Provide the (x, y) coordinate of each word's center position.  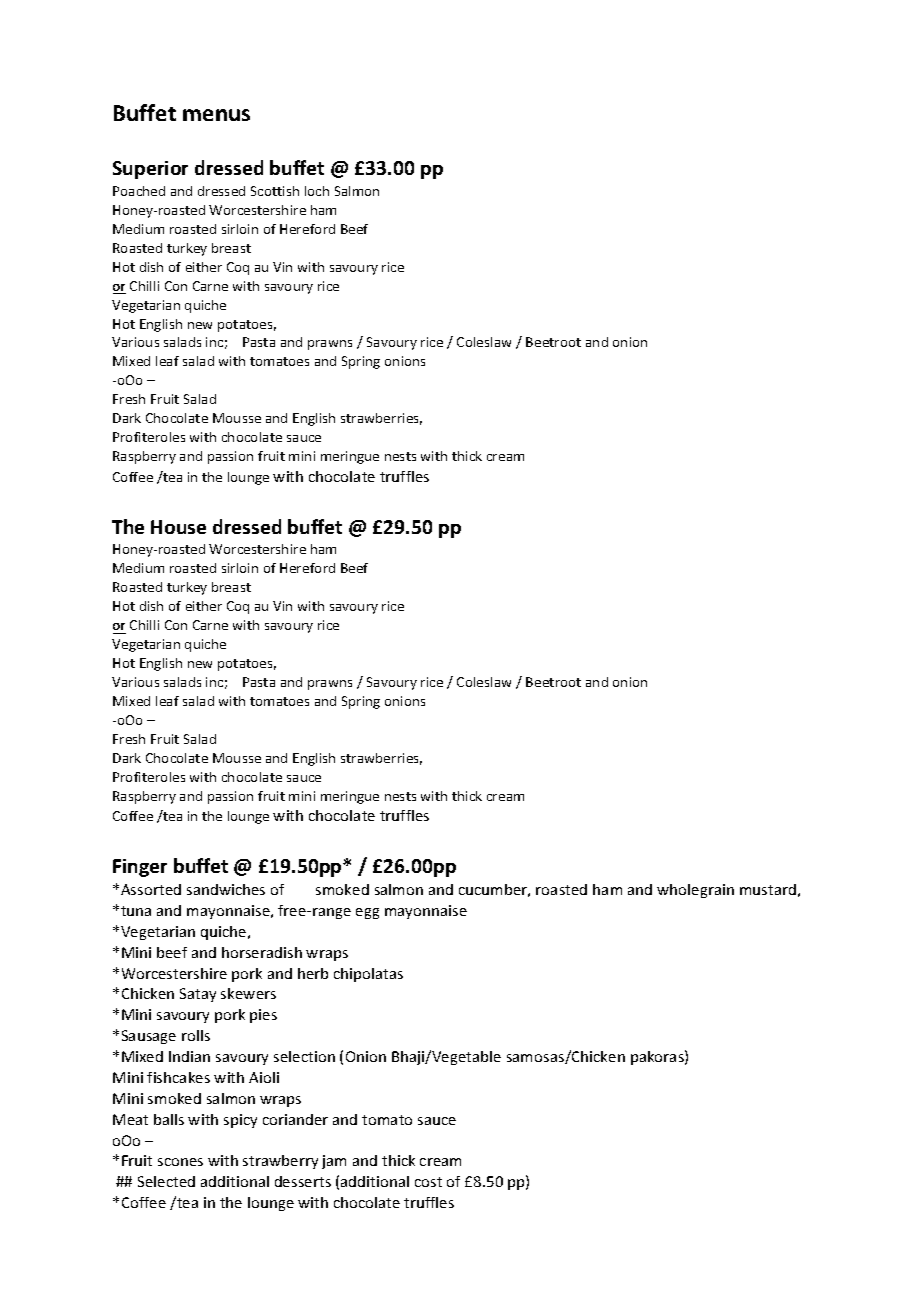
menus (216, 115)
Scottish (275, 191)
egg (367, 913)
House (178, 527)
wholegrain (695, 891)
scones (180, 1162)
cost (428, 1182)
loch (317, 191)
